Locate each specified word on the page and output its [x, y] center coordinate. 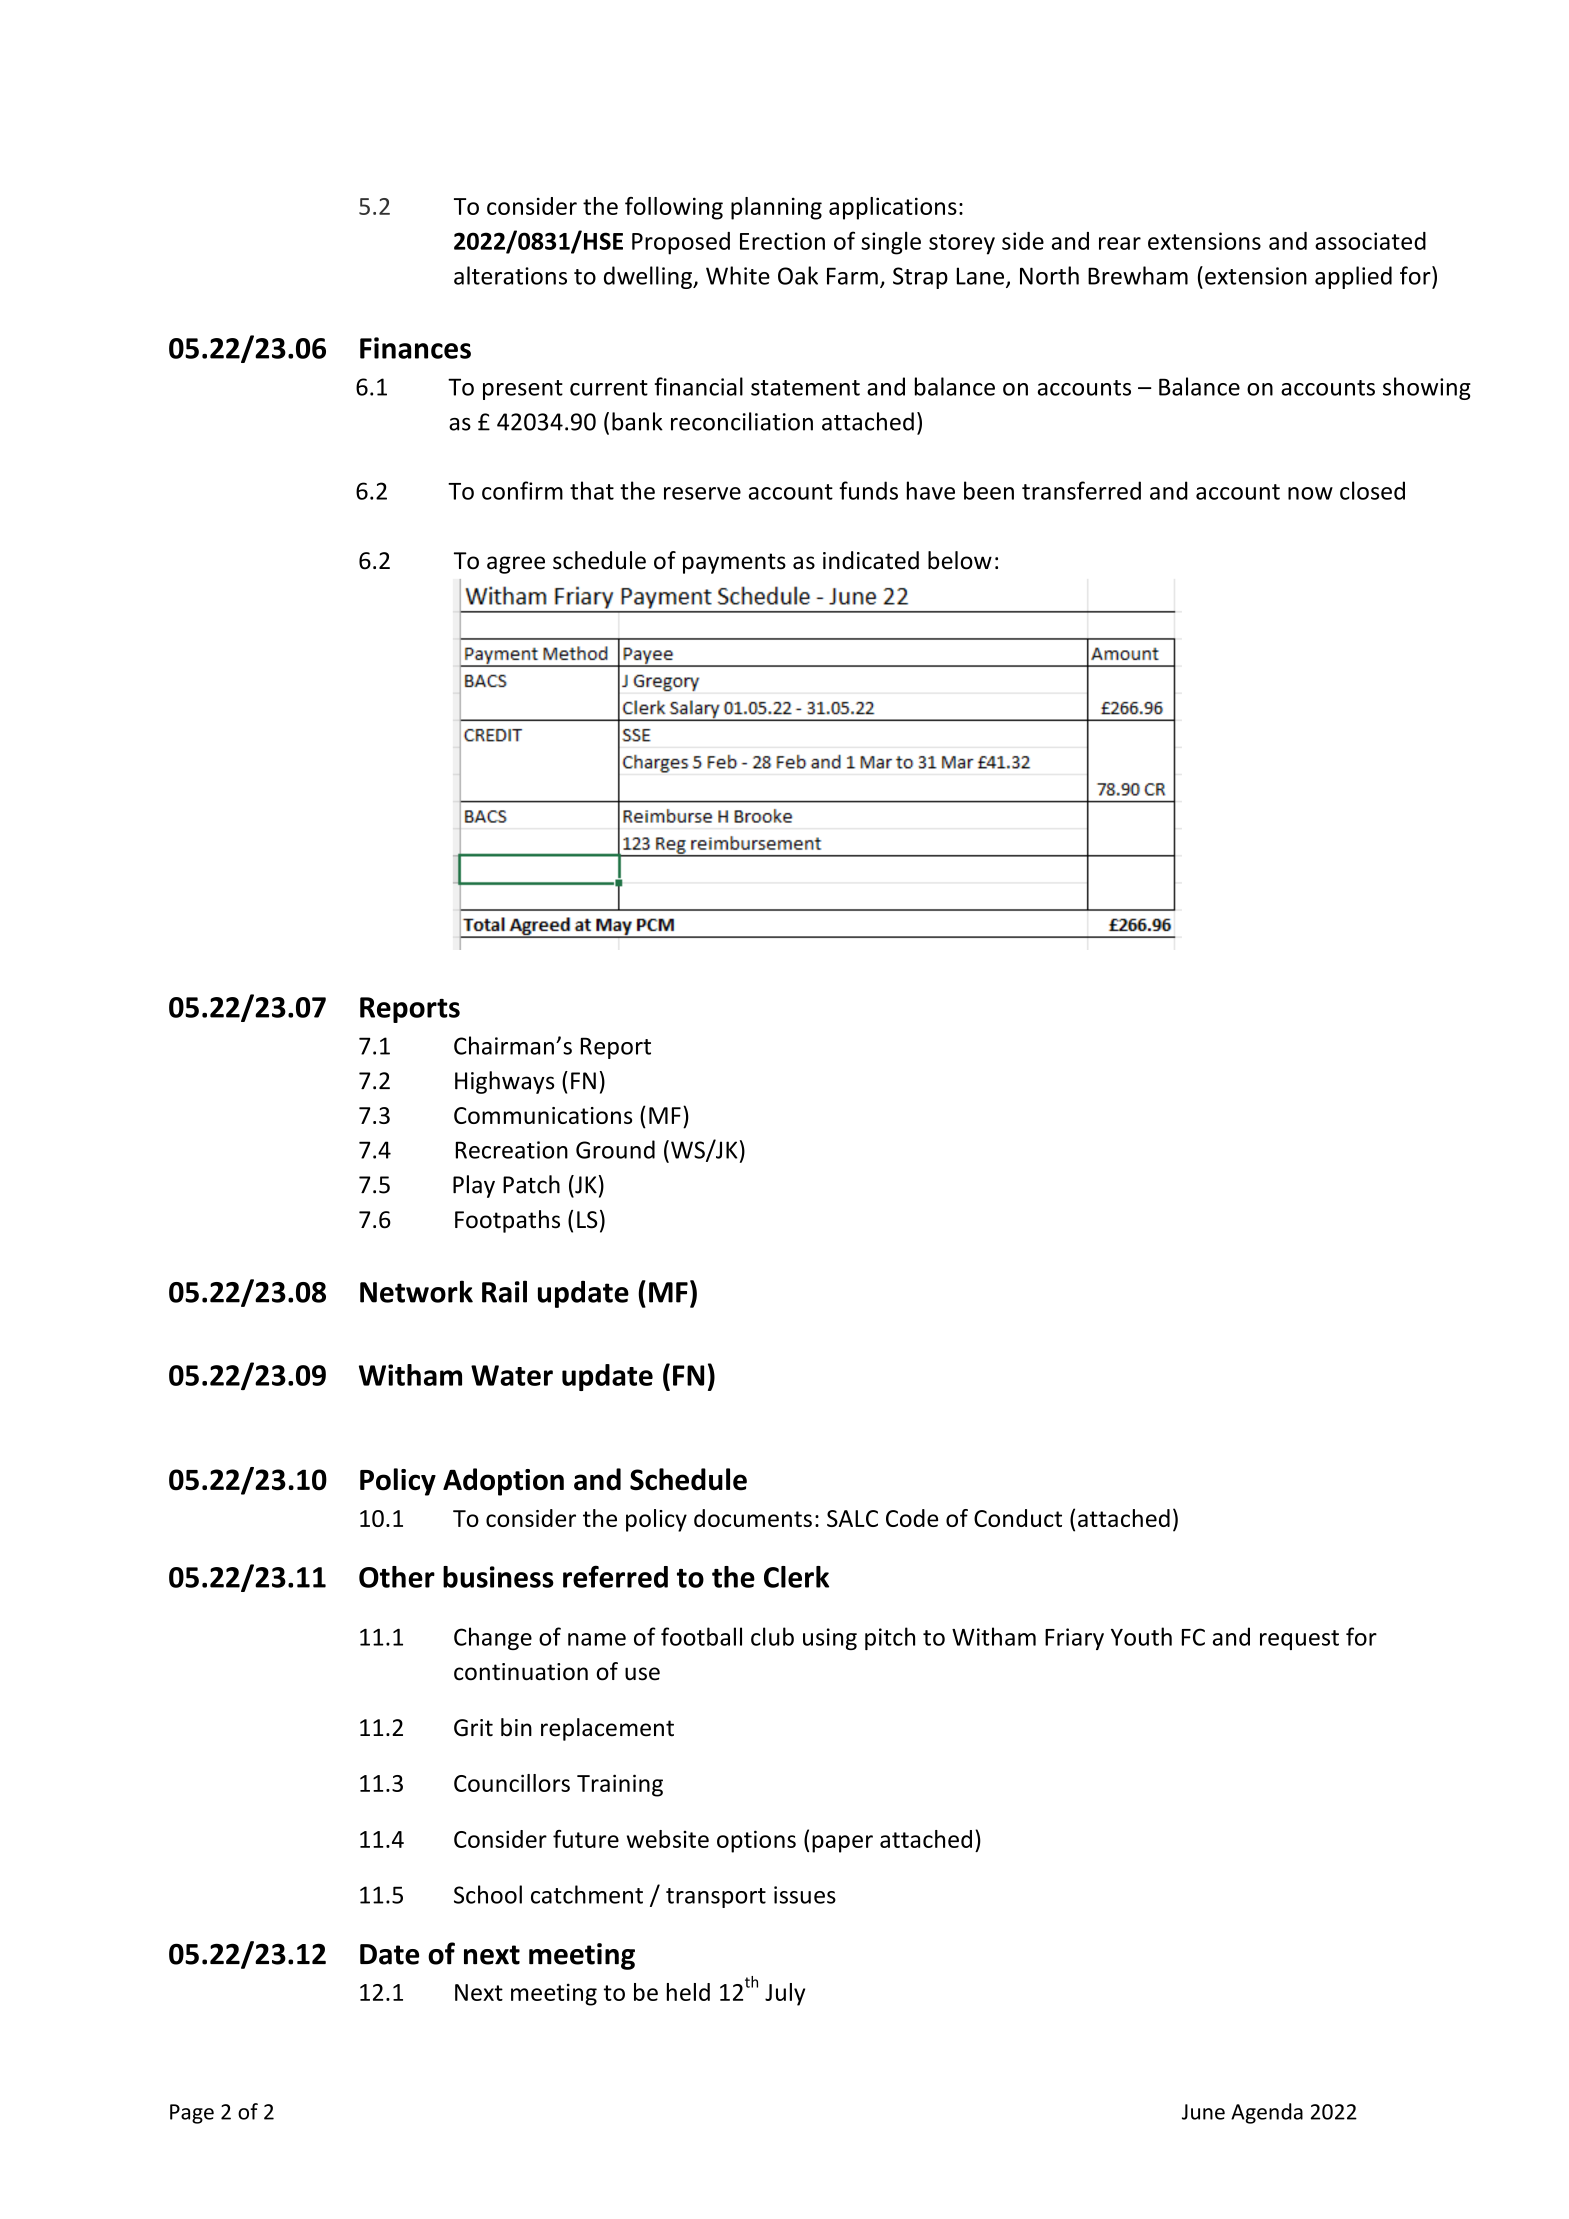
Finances [415, 348]
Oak [798, 275]
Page [192, 2114]
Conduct [1018, 1518]
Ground [615, 1149]
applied [1353, 277]
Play [474, 1186]
